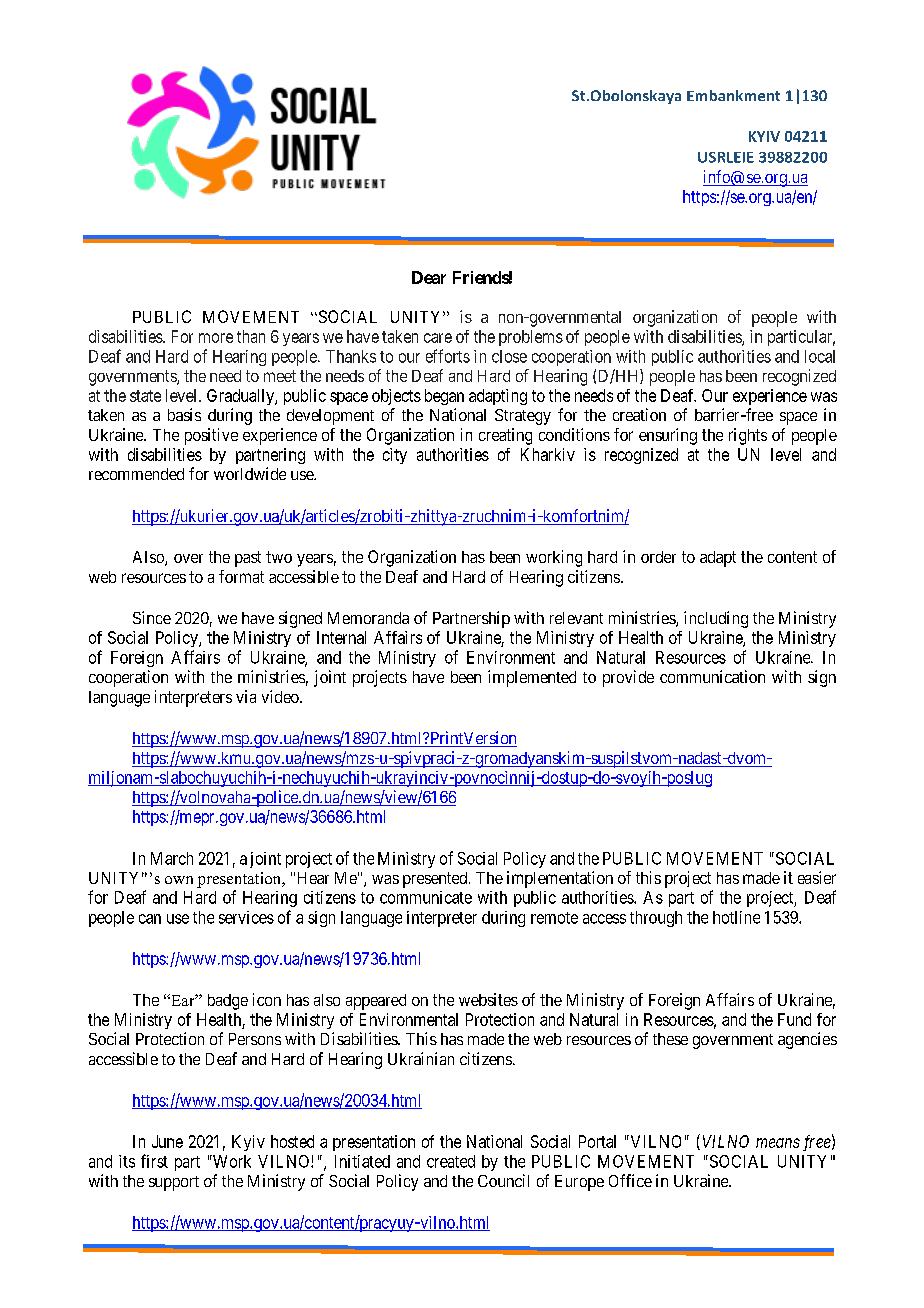  Describe the element at coordinates (532, 678) in the screenshot. I see `implemented` at that location.
